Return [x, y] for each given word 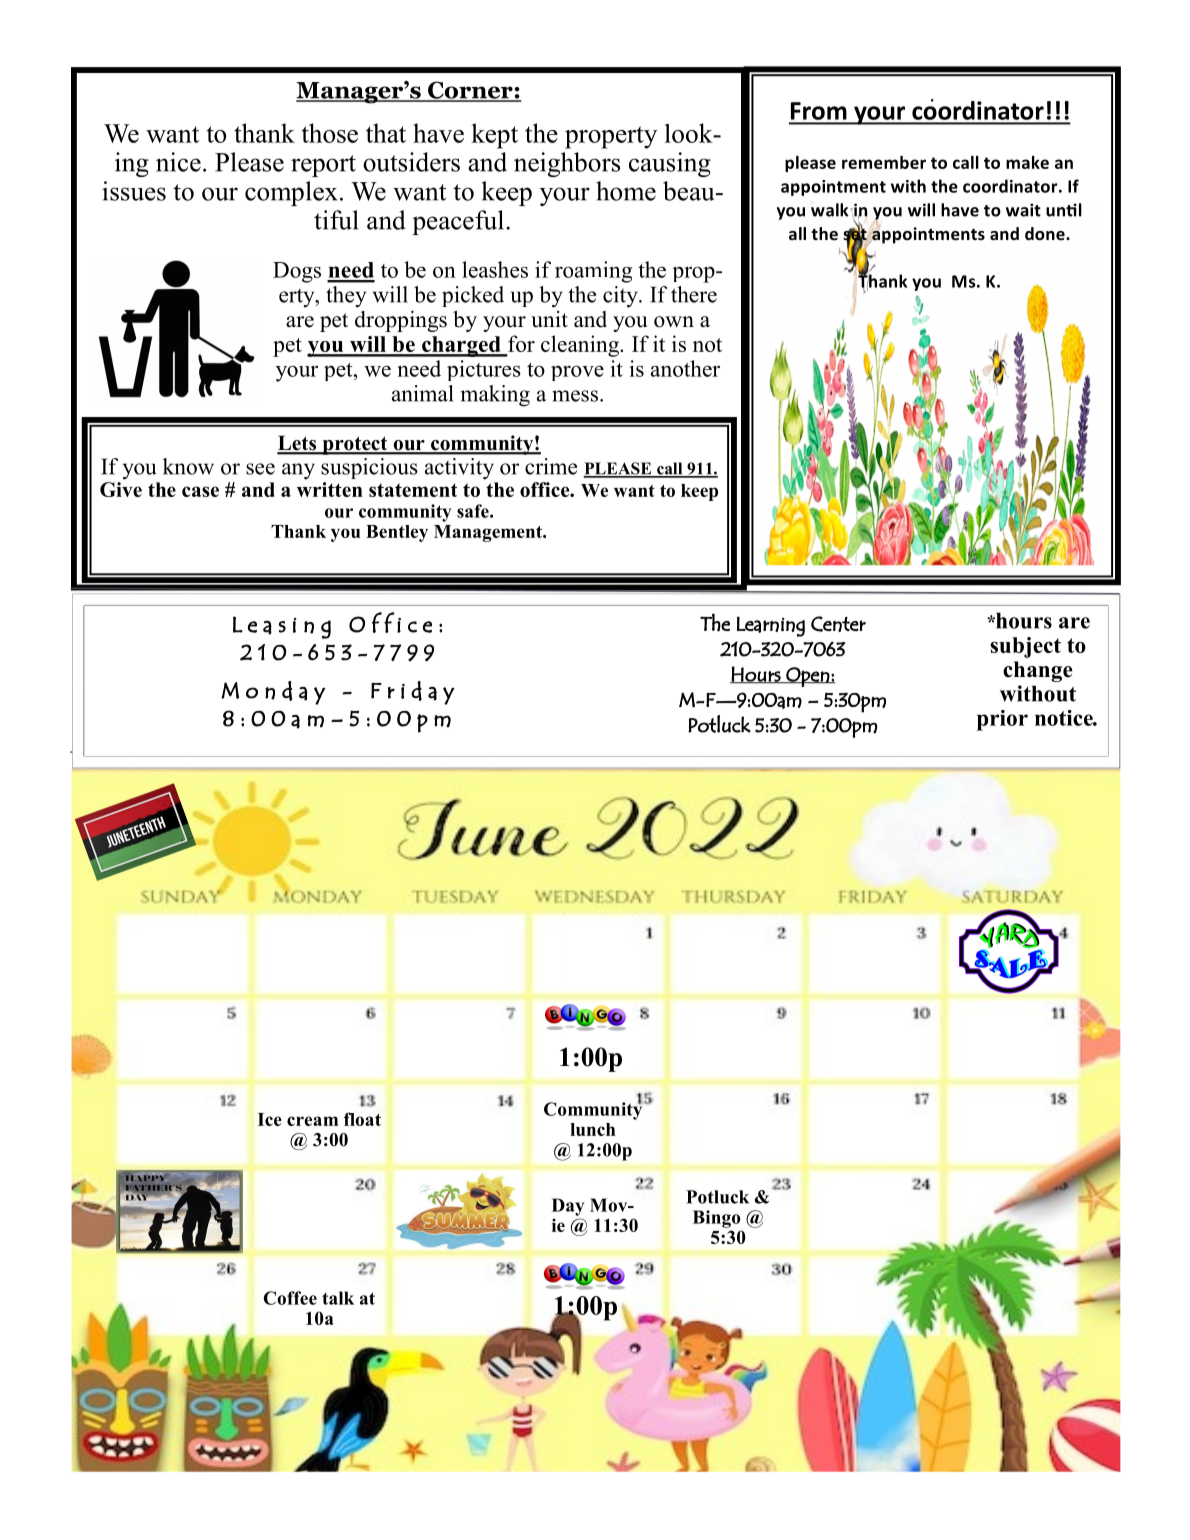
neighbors [567, 164]
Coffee [290, 1298]
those [330, 133]
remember [884, 162]
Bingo [716, 1219]
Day [568, 1207]
